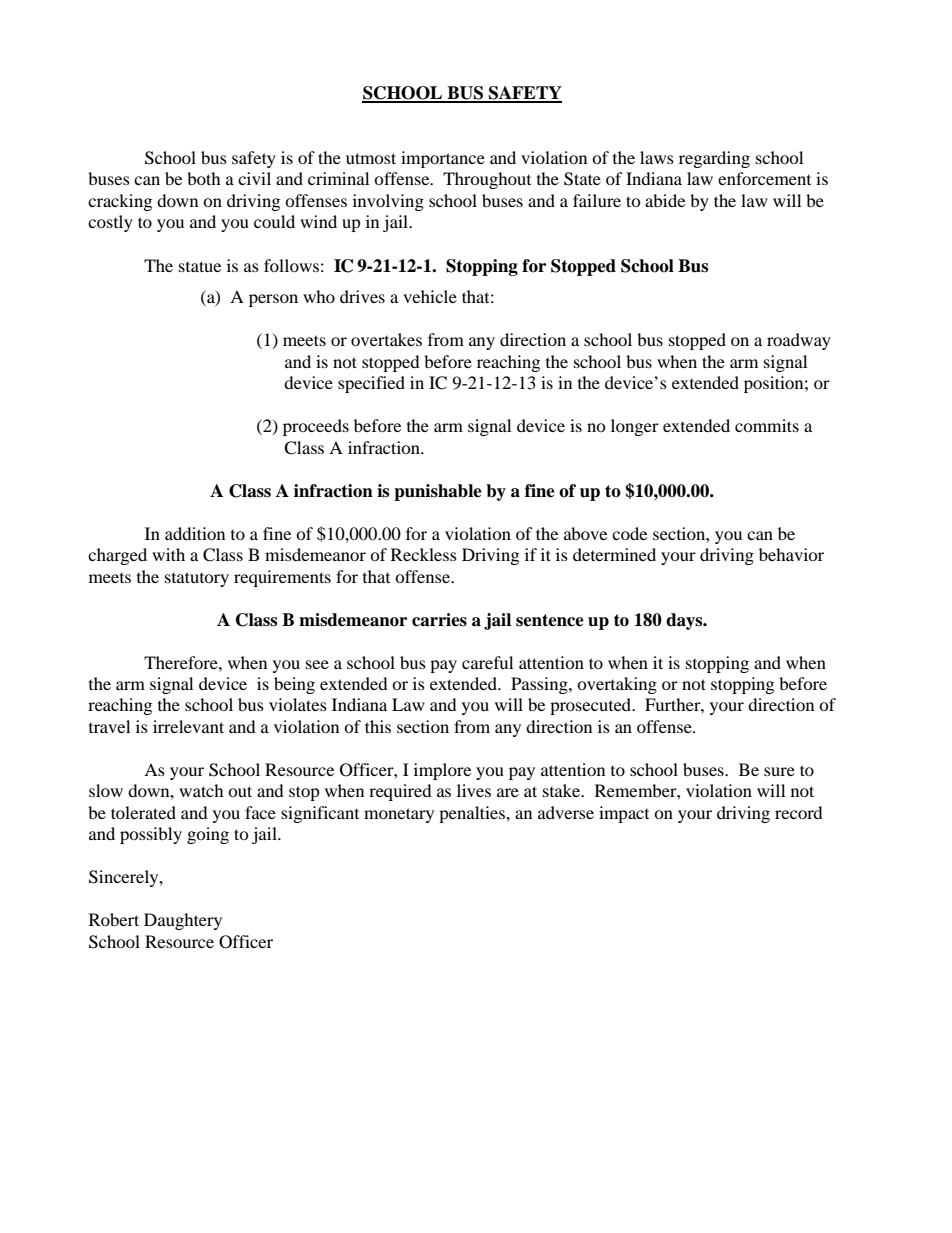 This page has height=1233, width=952. Describe the element at coordinates (617, 685) in the page. I see `overtaking` at that location.
